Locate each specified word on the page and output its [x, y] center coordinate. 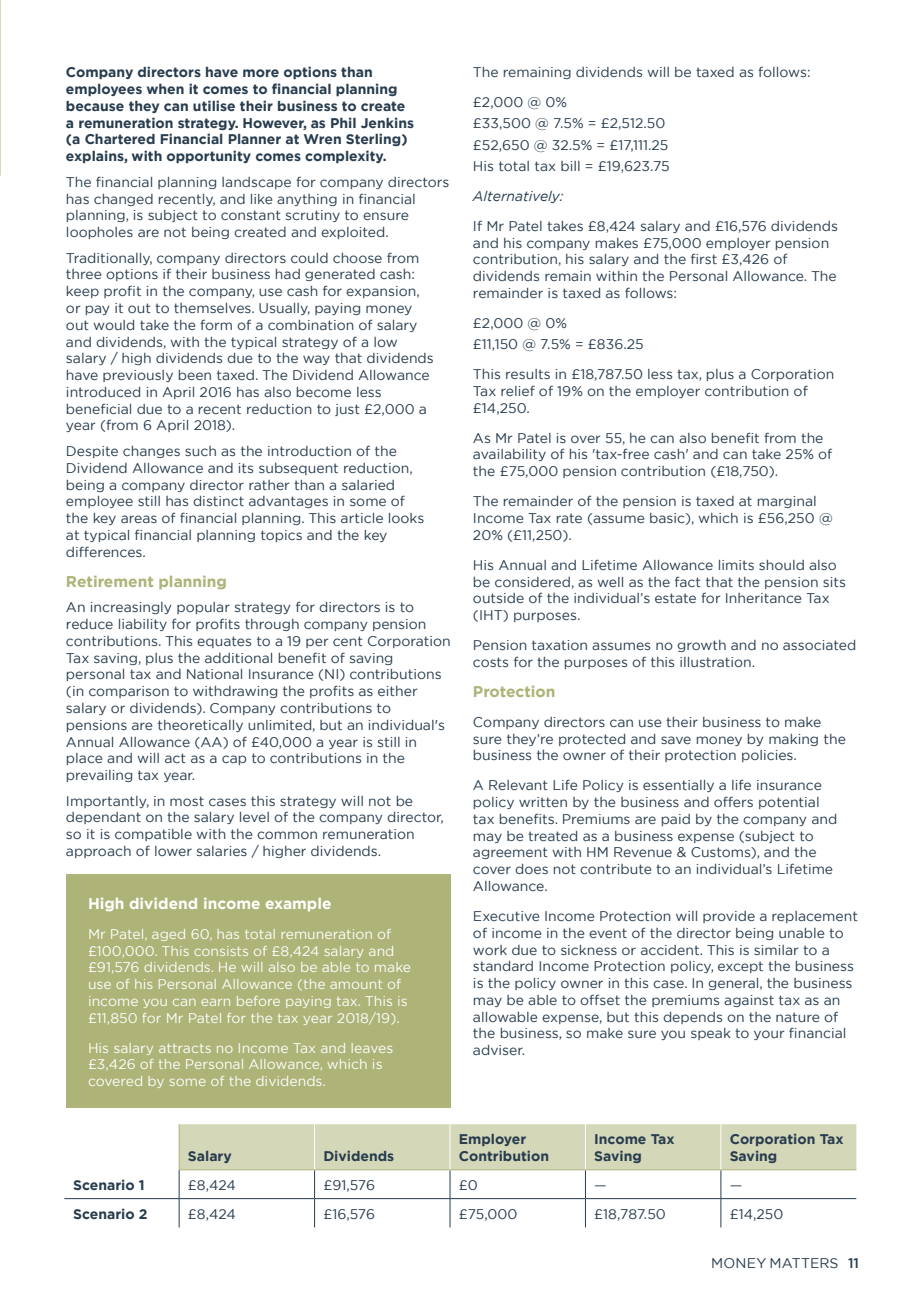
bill [570, 166]
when [165, 89]
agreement [510, 853]
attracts [185, 1048]
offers [733, 801]
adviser [498, 1050]
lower [173, 851]
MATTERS [804, 1263]
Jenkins [387, 122]
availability [509, 455]
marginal [787, 502]
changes [151, 452]
